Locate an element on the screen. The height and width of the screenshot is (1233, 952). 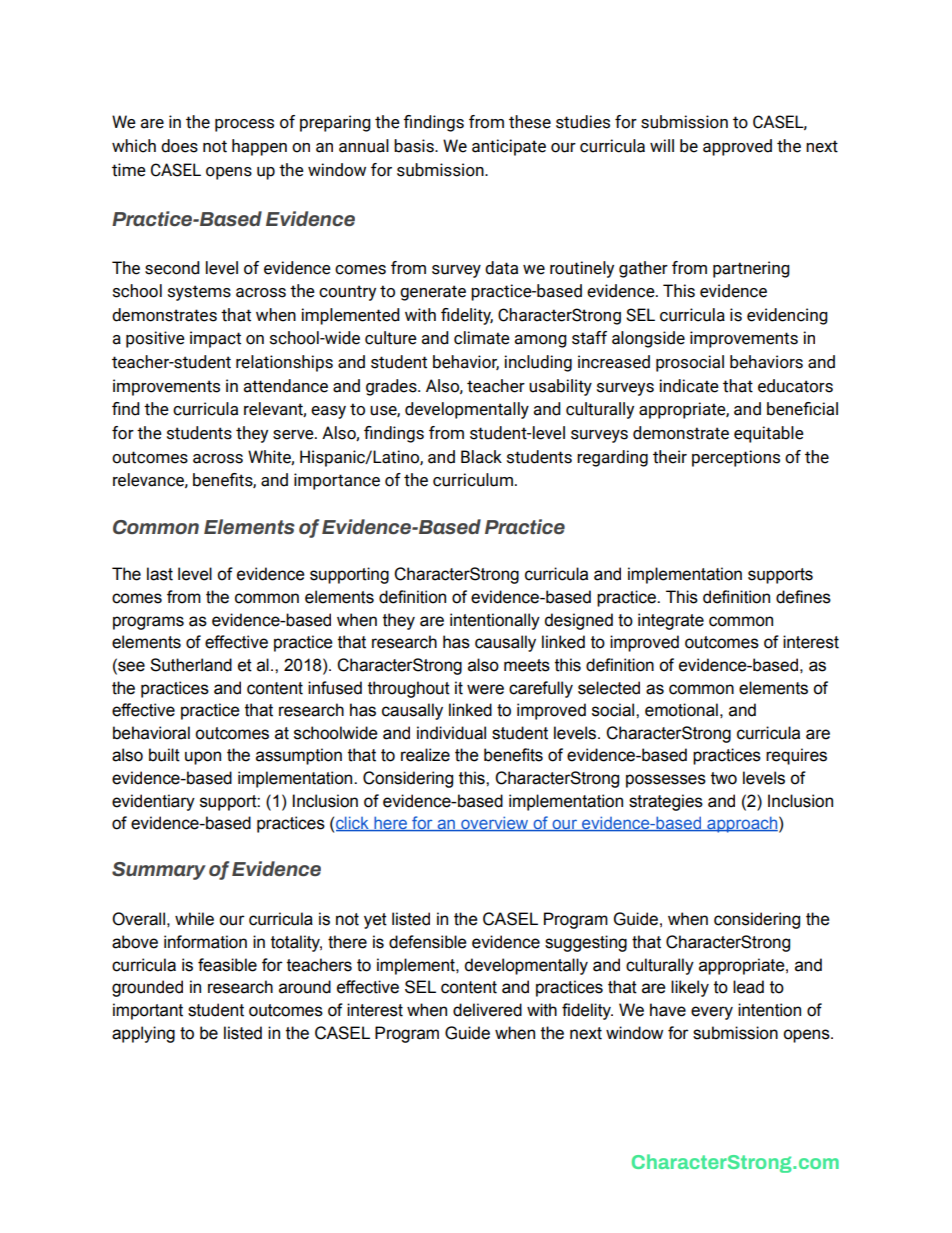
anticipate is located at coordinates (509, 147).
